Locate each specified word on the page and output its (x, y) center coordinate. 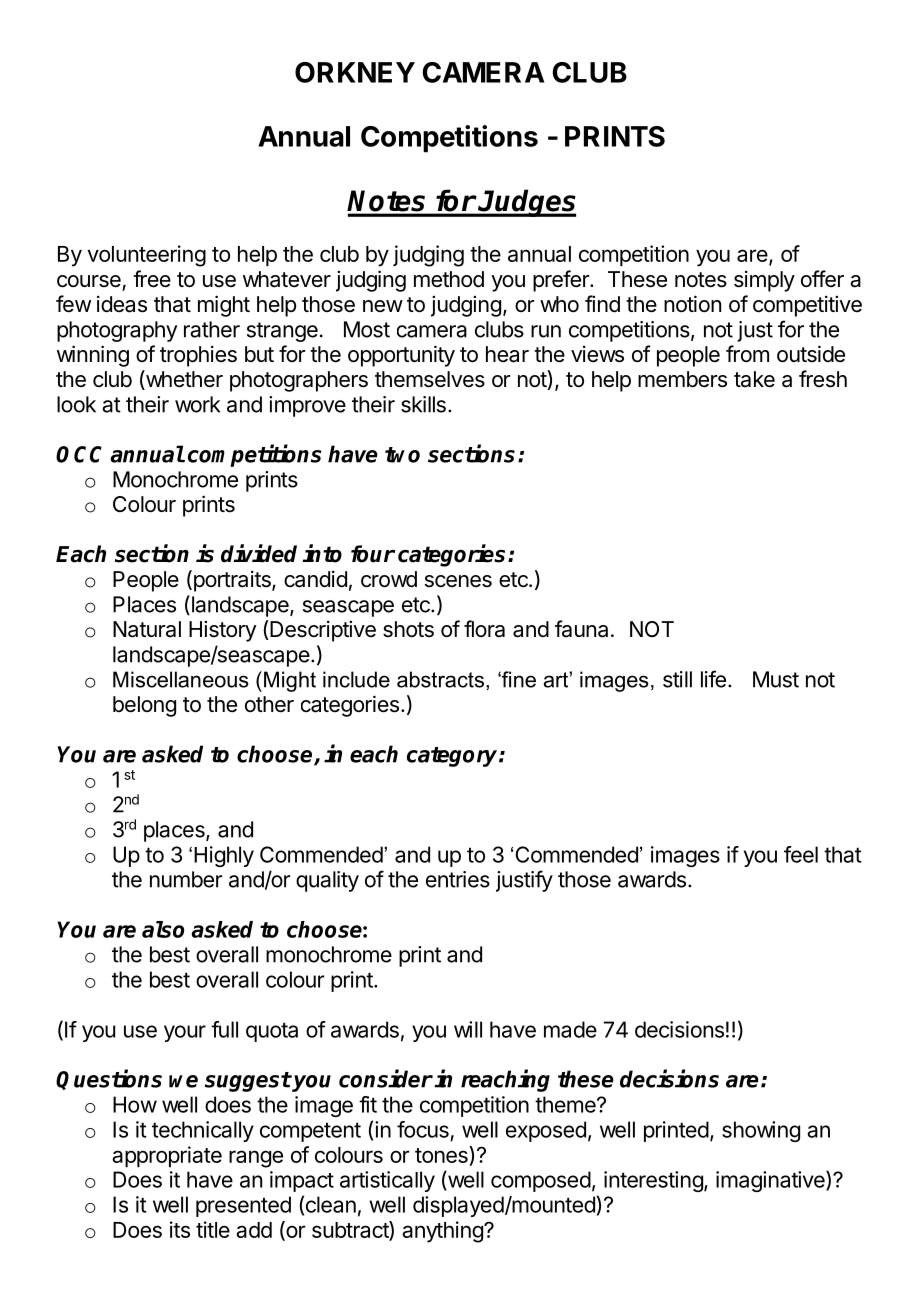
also (163, 929)
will (468, 1029)
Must (776, 679)
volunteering (147, 256)
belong (144, 706)
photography (117, 331)
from (747, 353)
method (449, 279)
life (713, 679)
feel (801, 854)
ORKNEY (355, 72)
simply (764, 281)
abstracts (440, 679)
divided (259, 553)
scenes (458, 581)
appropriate (167, 1156)
